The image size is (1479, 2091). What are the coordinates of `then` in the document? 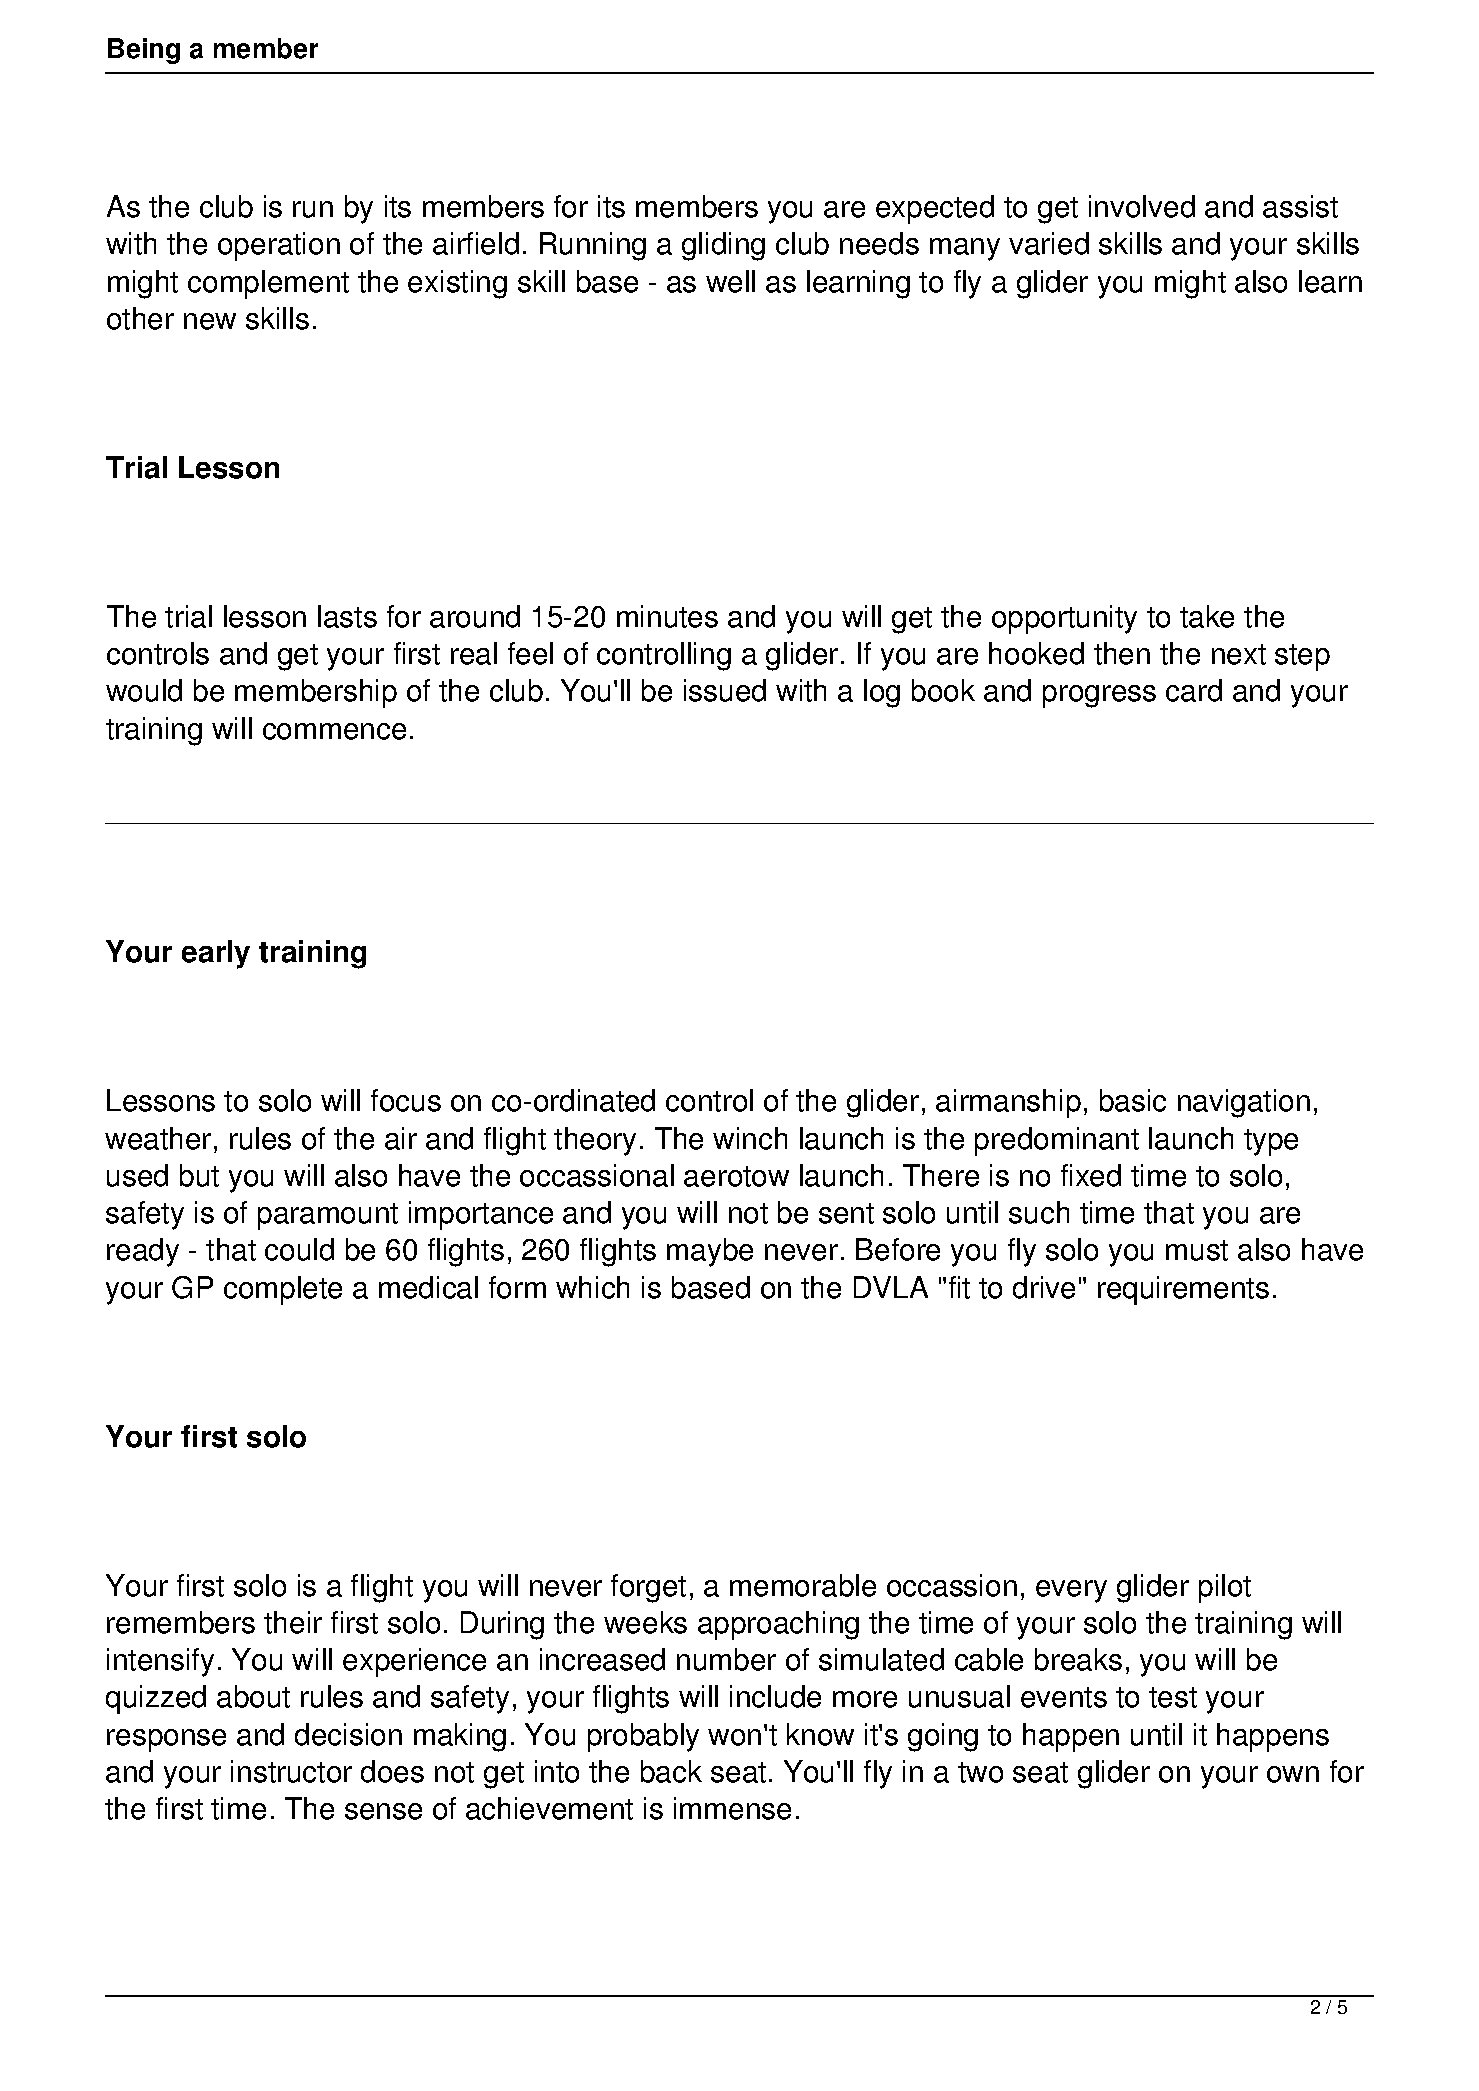 It's located at (1122, 653).
